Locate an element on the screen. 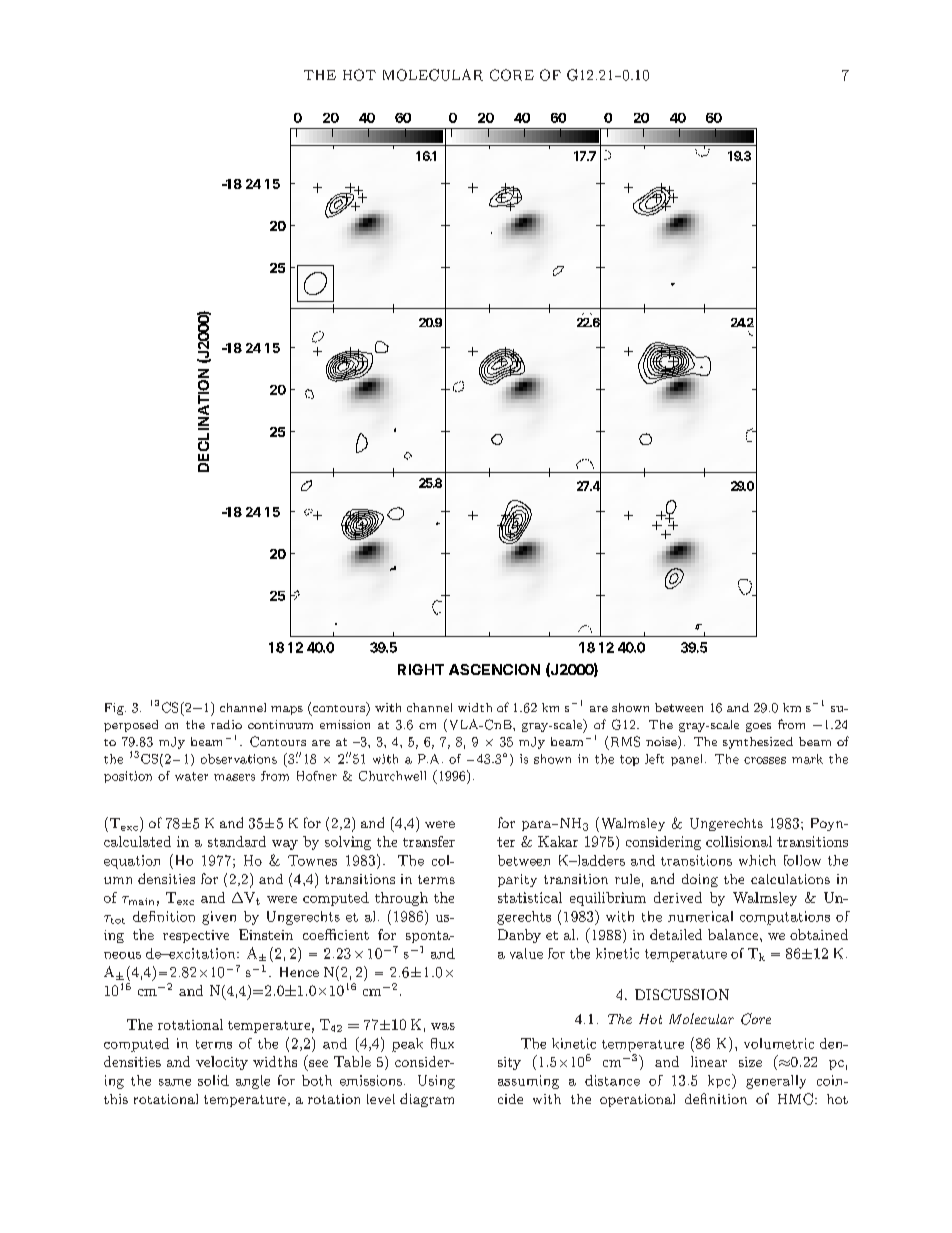 The height and width of the screenshot is (1233, 952). which is located at coordinates (757, 860).
